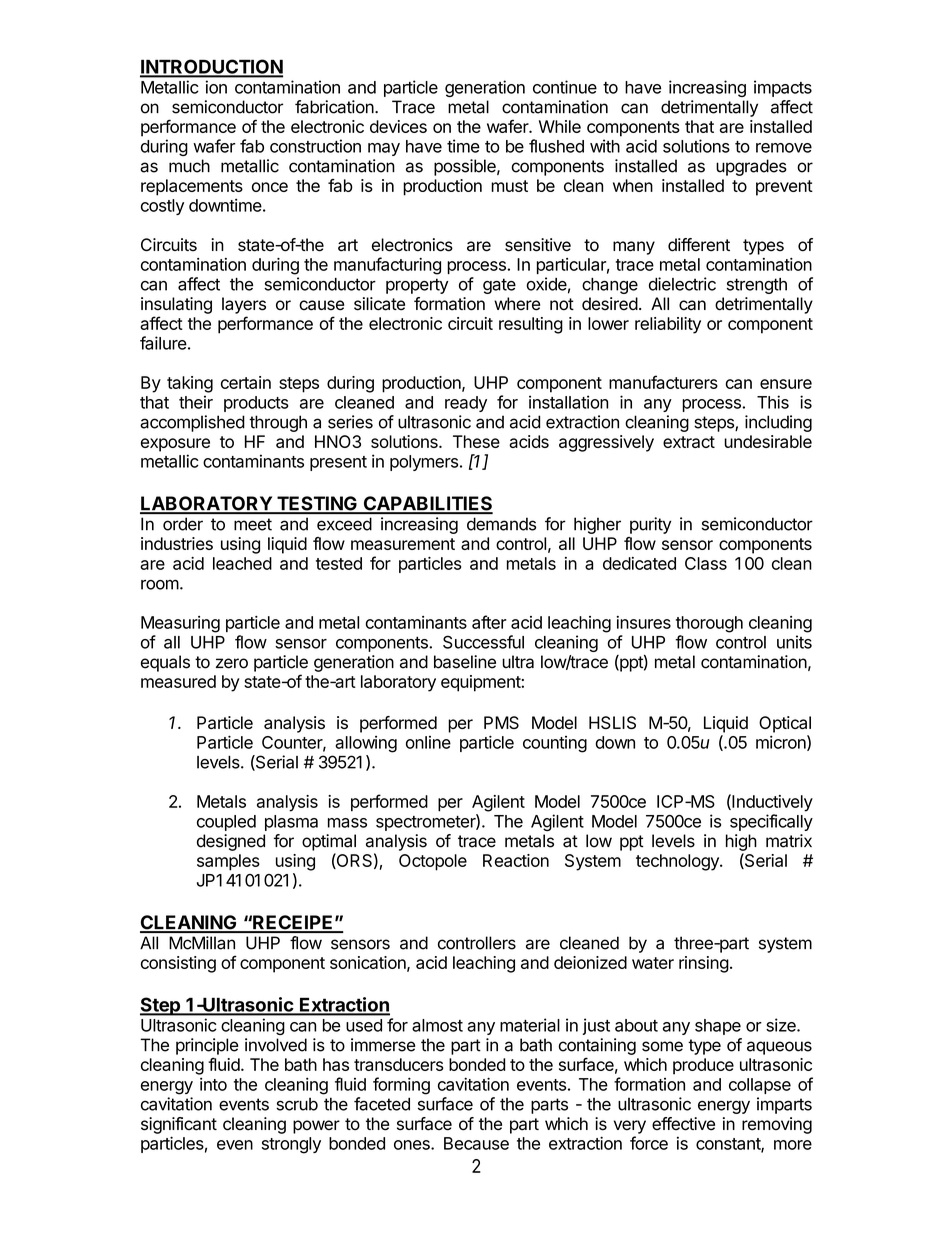  Describe the element at coordinates (180, 624) in the image. I see `Measuring` at that location.
